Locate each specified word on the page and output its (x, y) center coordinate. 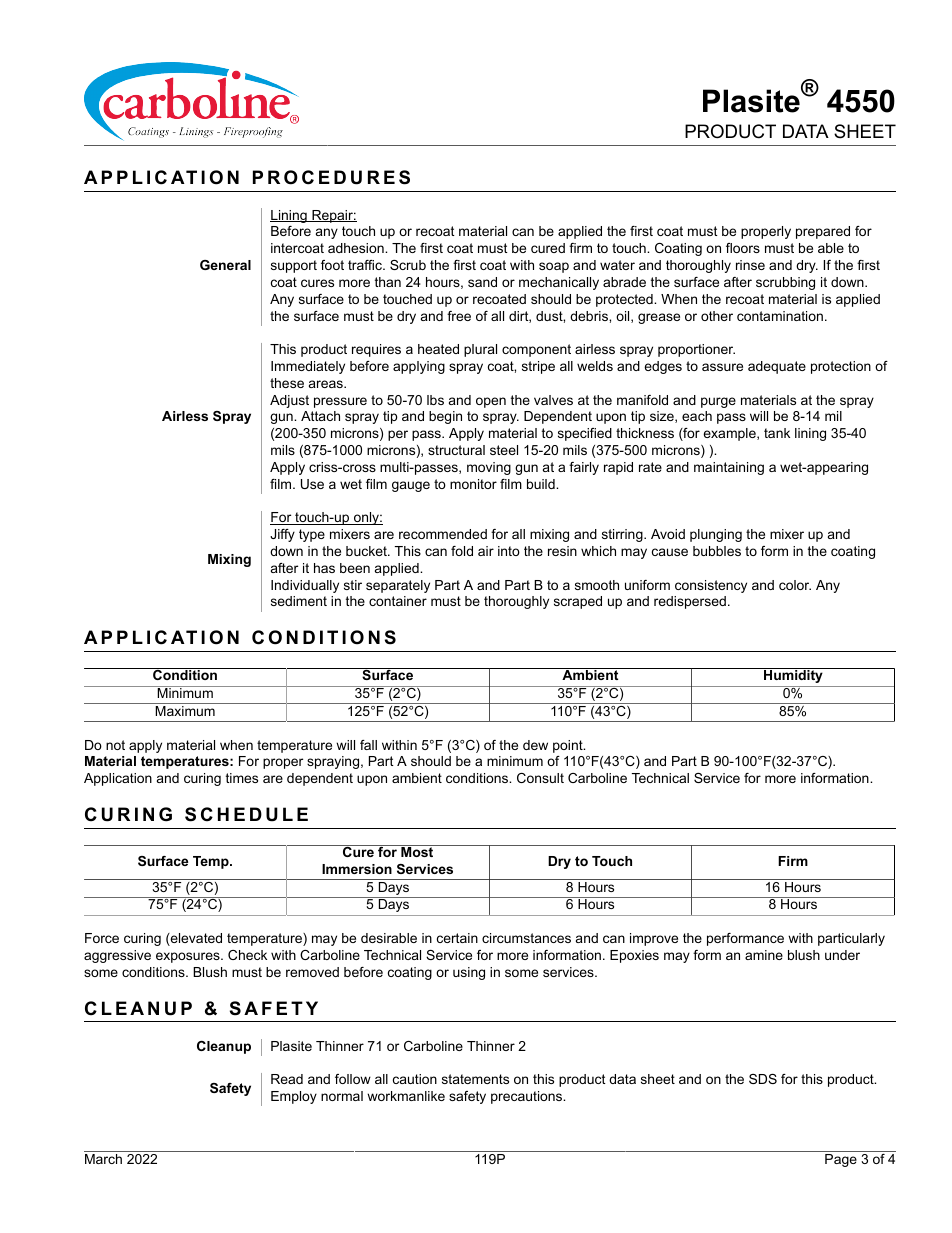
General (225, 265)
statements (475, 1079)
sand (482, 282)
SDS (763, 1079)
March (103, 1159)
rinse (750, 265)
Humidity (793, 675)
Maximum (185, 709)
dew (535, 745)
